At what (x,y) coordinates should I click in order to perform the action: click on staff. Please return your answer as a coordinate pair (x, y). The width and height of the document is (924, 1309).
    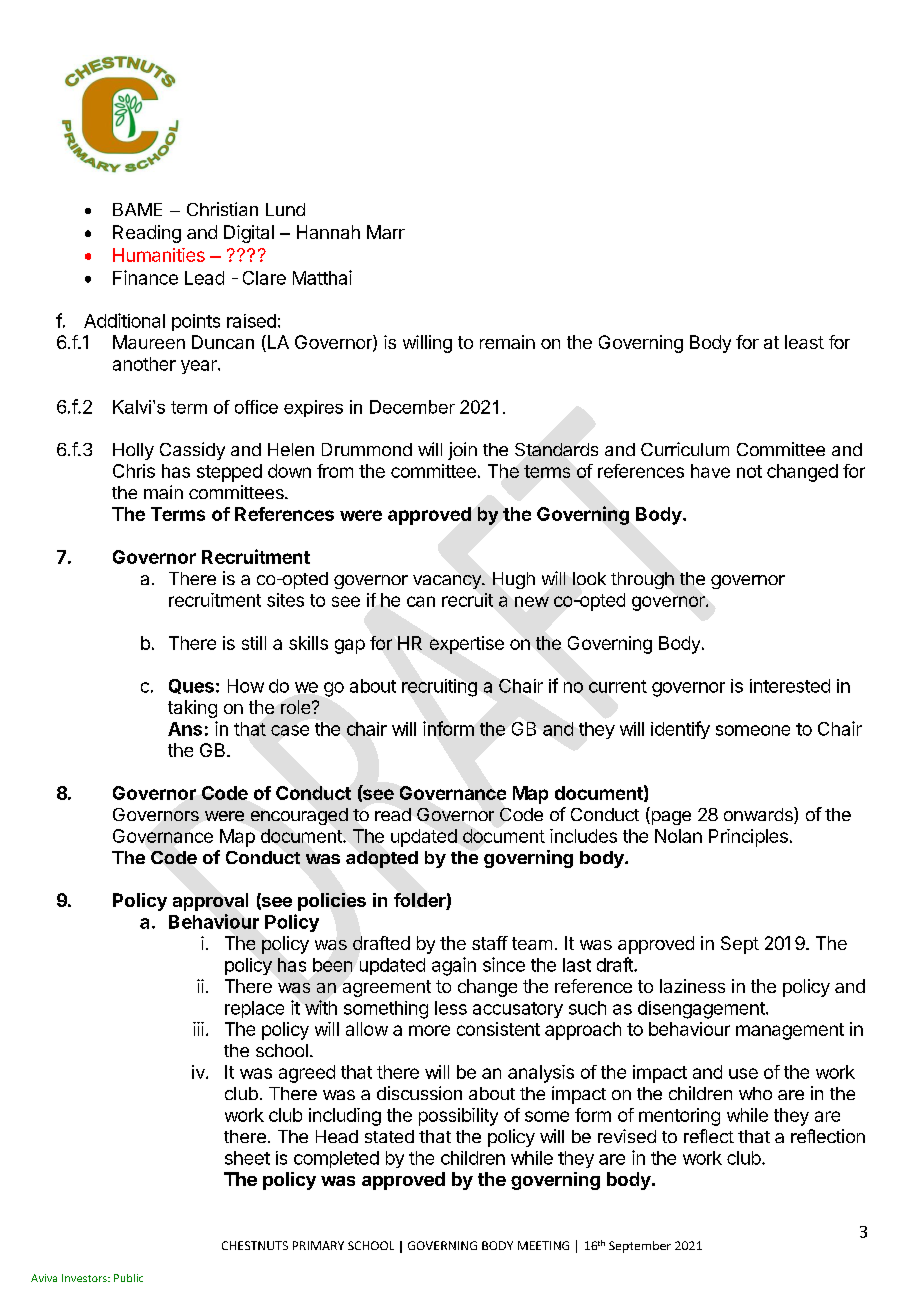
    Looking at the image, I should click on (490, 943).
